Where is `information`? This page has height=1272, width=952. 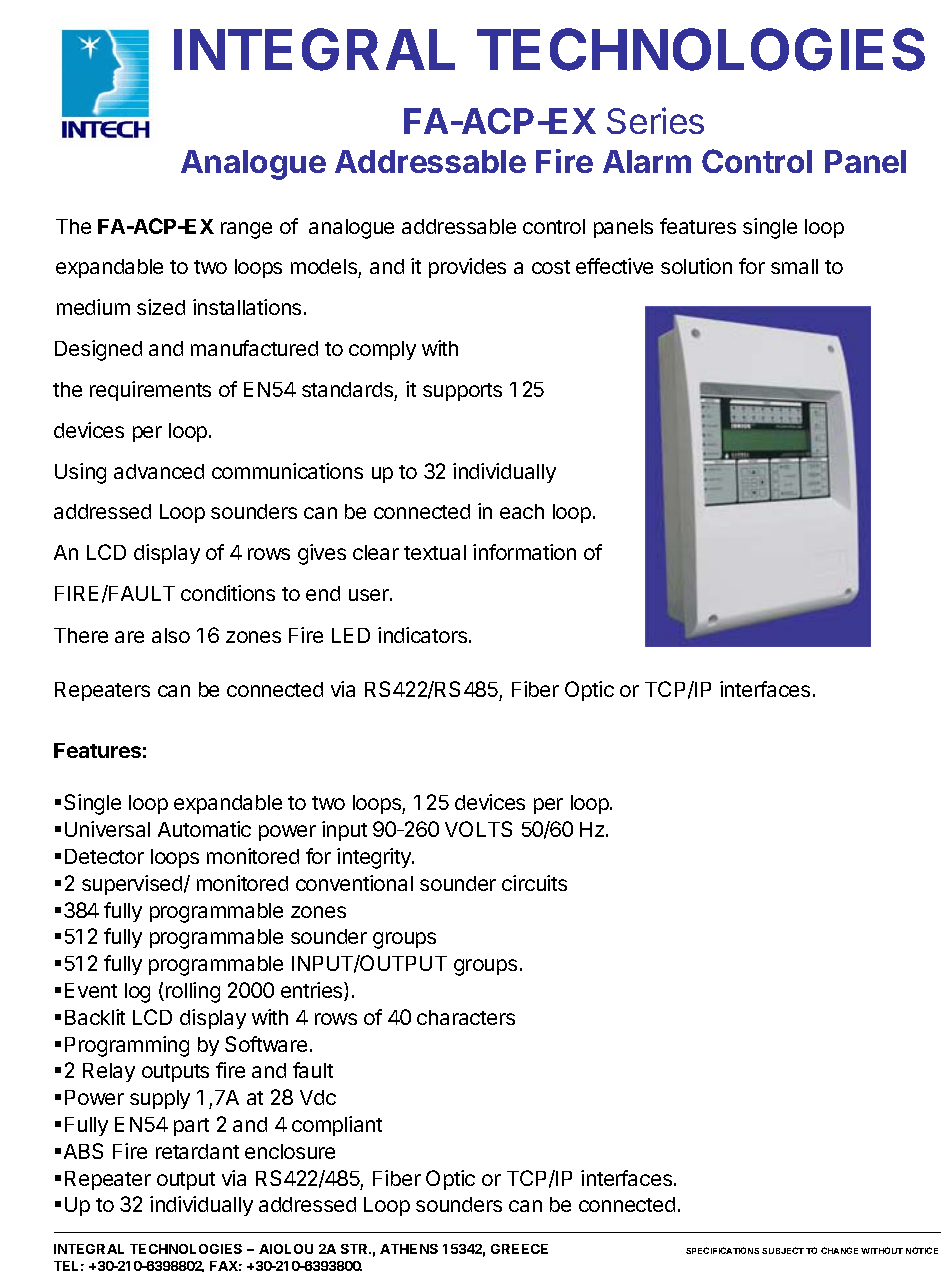 information is located at coordinates (524, 552).
